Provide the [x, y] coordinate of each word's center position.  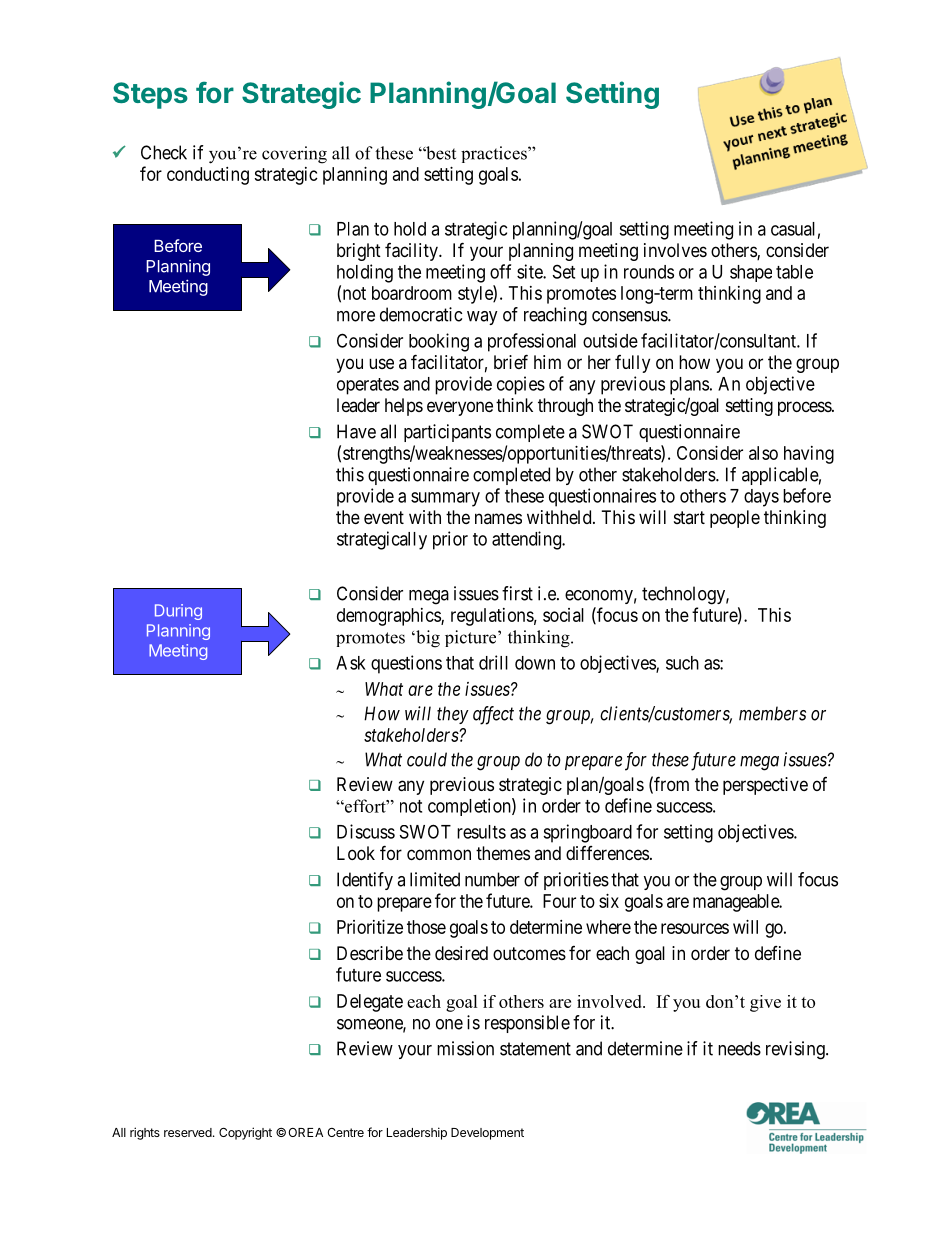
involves [675, 250]
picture [472, 638]
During [178, 612]
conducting [208, 176]
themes [503, 853]
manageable [737, 903]
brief [511, 361]
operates [368, 386]
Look [356, 853]
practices [495, 154]
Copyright [245, 1133]
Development [487, 1134]
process [805, 408]
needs [739, 1048]
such [682, 663]
